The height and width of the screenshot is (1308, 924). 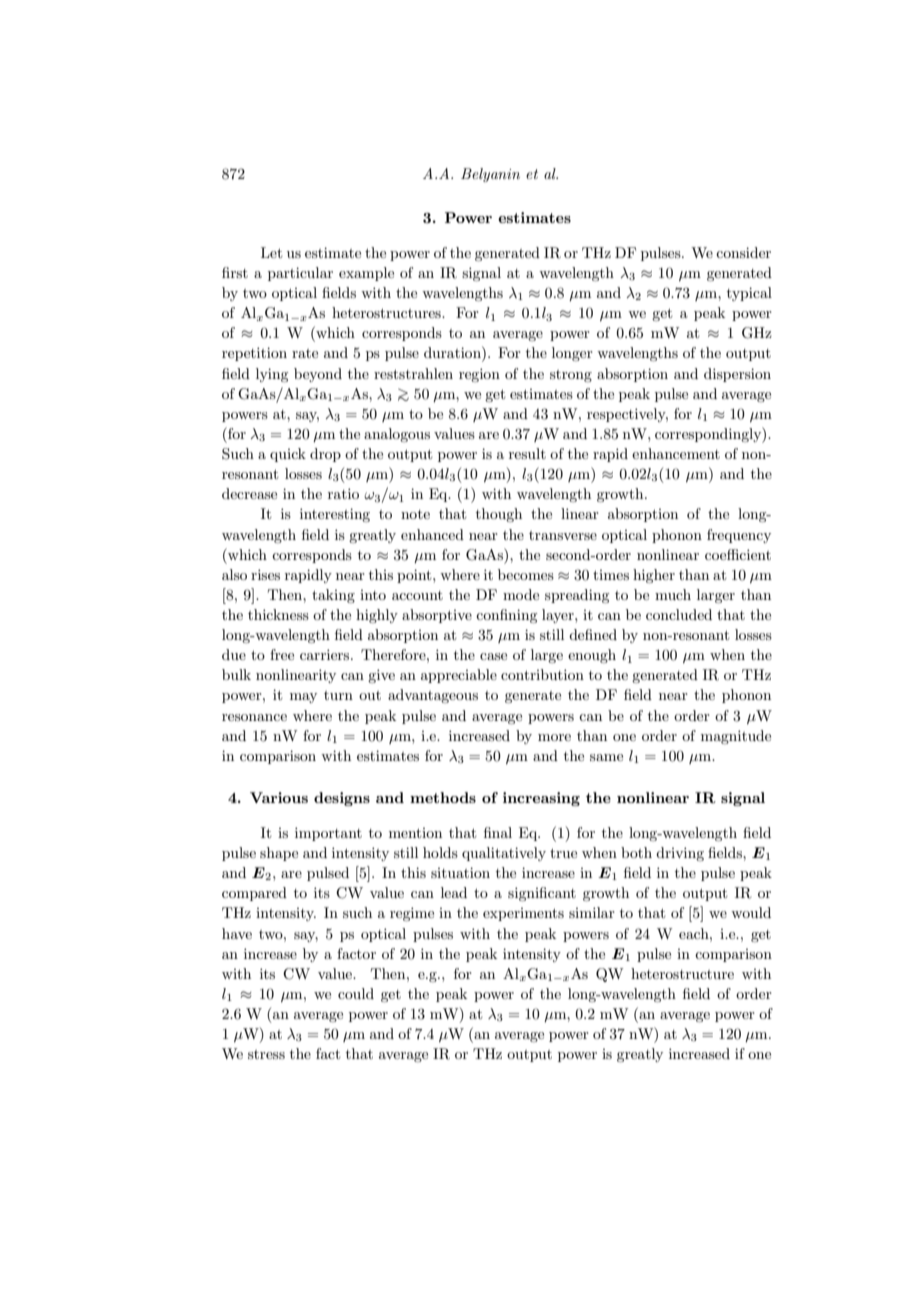 What do you see at coordinates (300, 274) in the screenshot?
I see `particular` at bounding box center [300, 274].
